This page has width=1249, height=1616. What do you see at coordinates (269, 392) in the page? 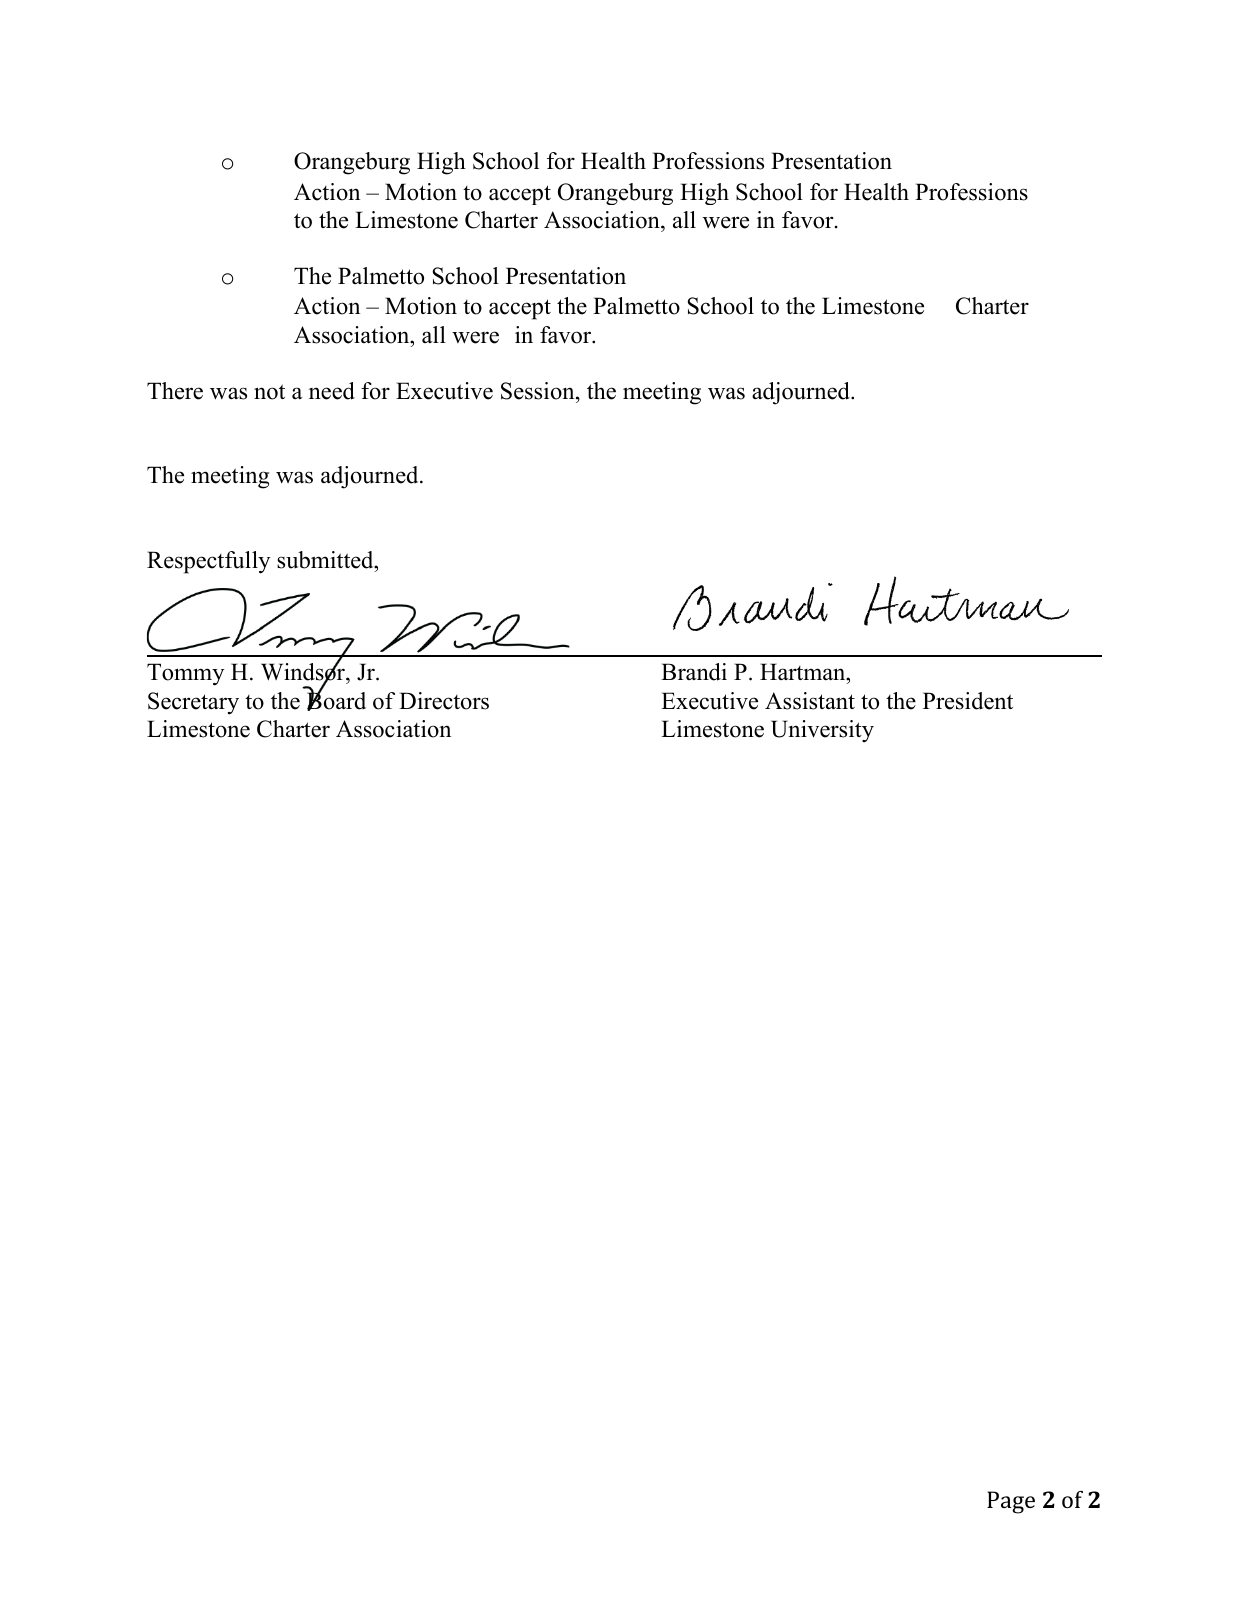
I see `not` at bounding box center [269, 392].
